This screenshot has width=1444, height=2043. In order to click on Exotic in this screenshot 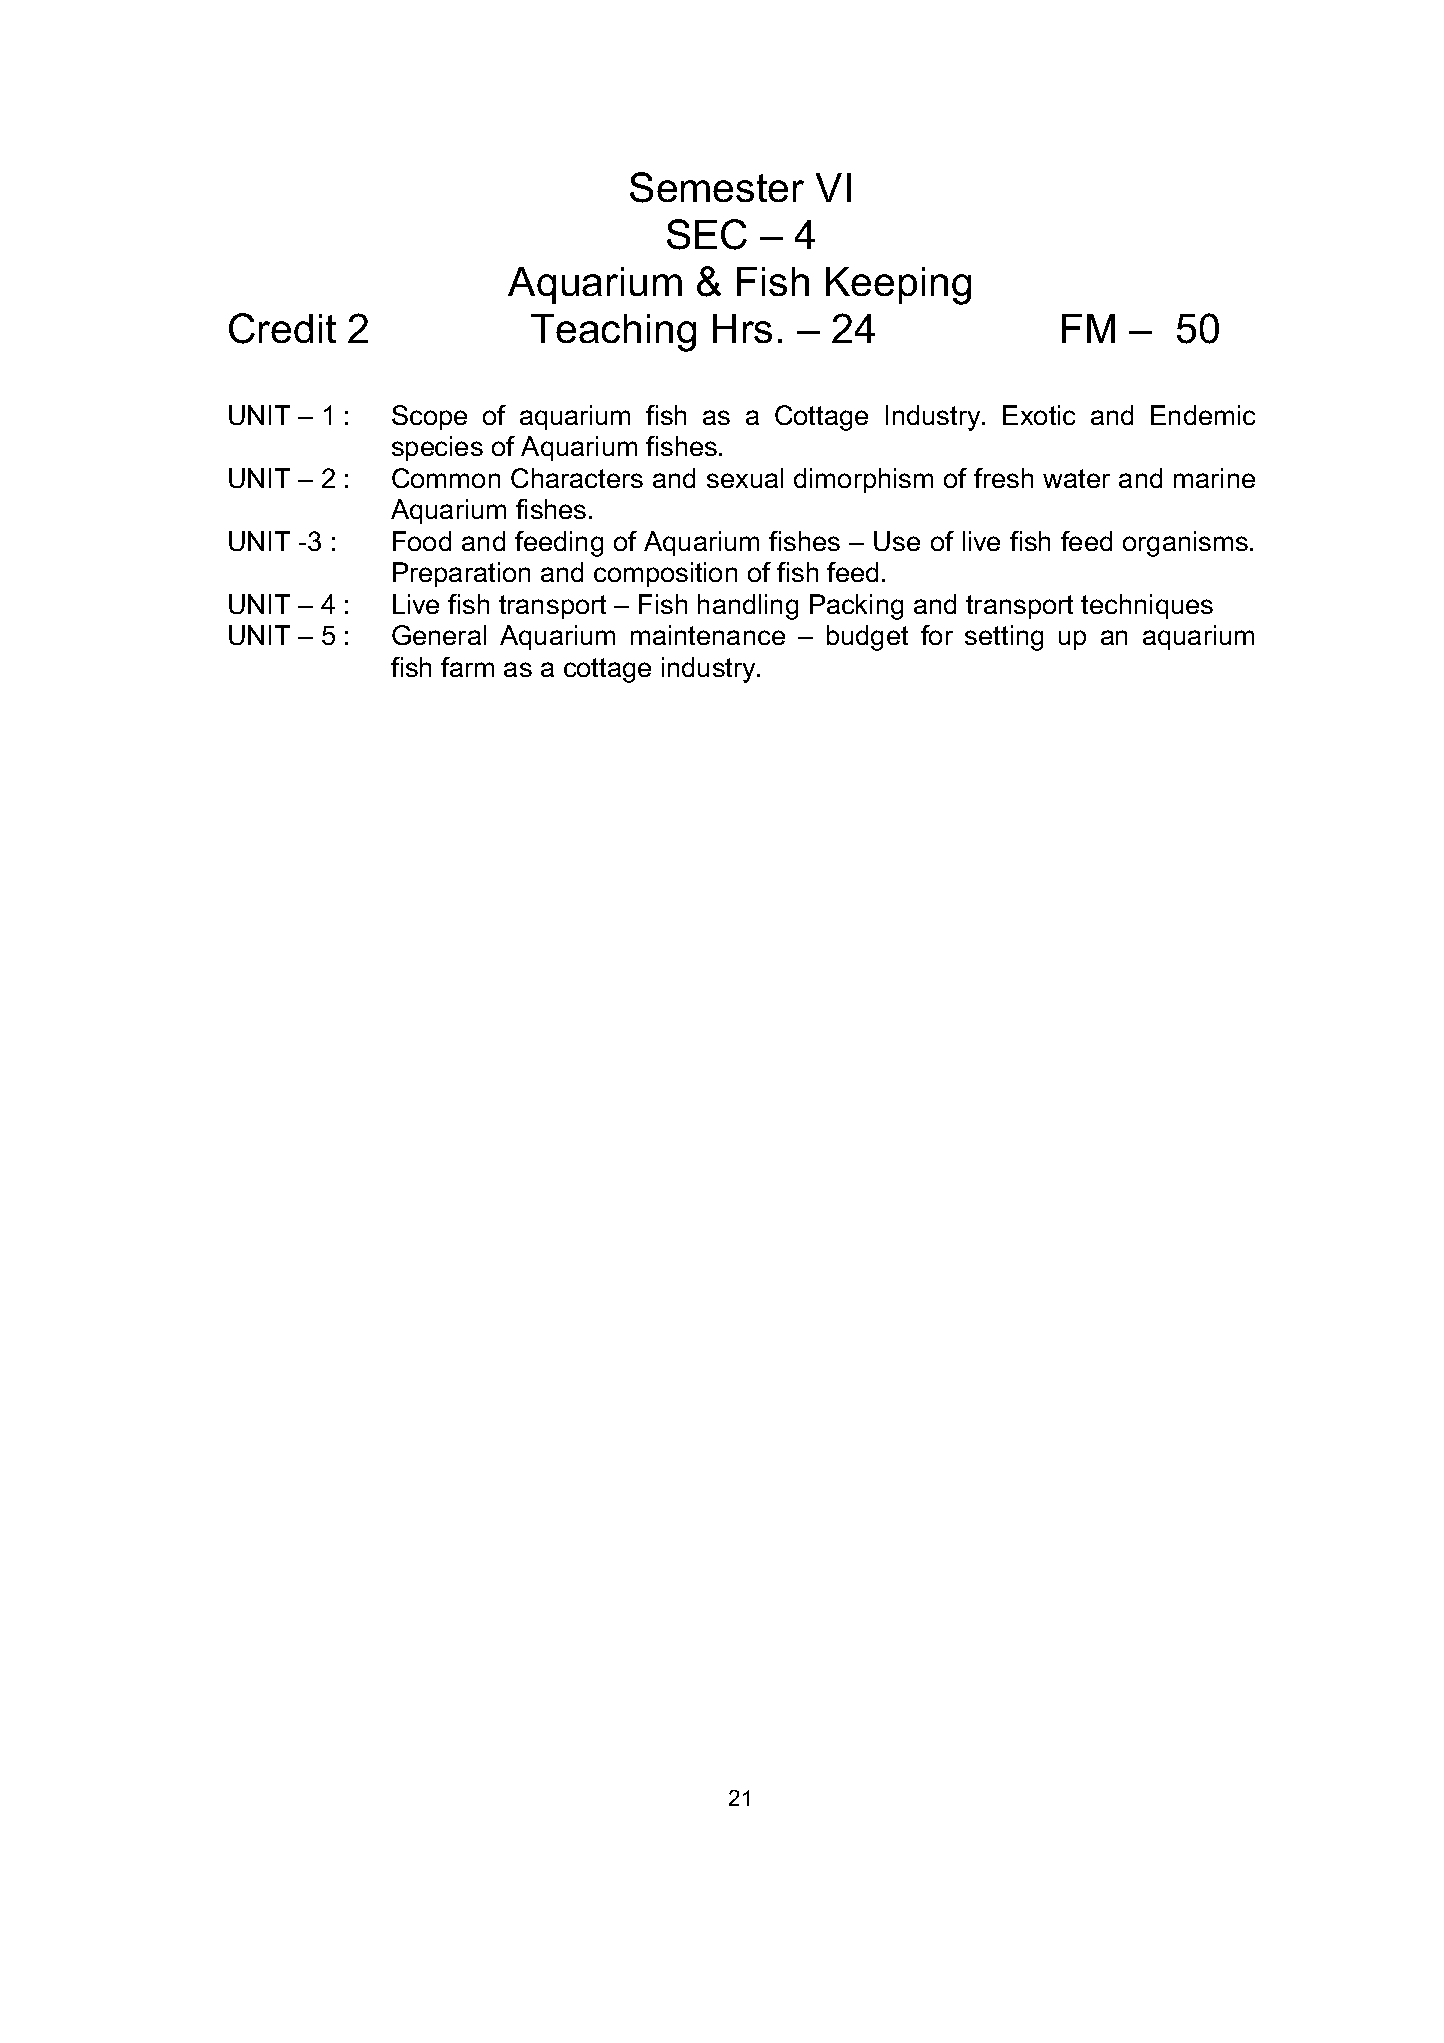, I will do `click(1039, 415)`.
